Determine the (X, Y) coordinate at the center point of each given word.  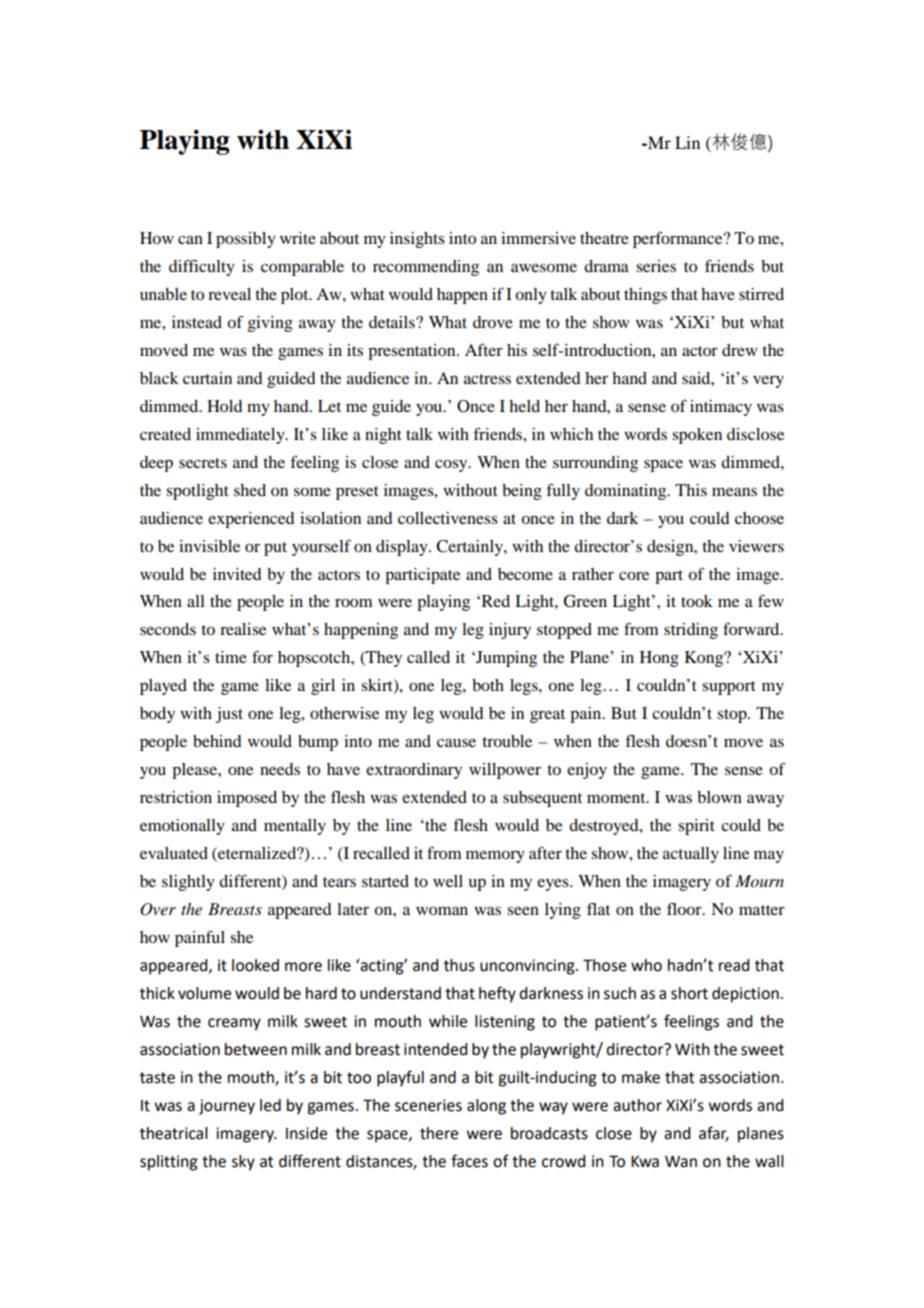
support (729, 688)
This (691, 490)
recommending (426, 268)
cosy (452, 465)
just (229, 715)
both (488, 685)
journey (227, 1107)
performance (679, 239)
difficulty (202, 267)
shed (250, 490)
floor (685, 908)
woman (442, 910)
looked (255, 965)
